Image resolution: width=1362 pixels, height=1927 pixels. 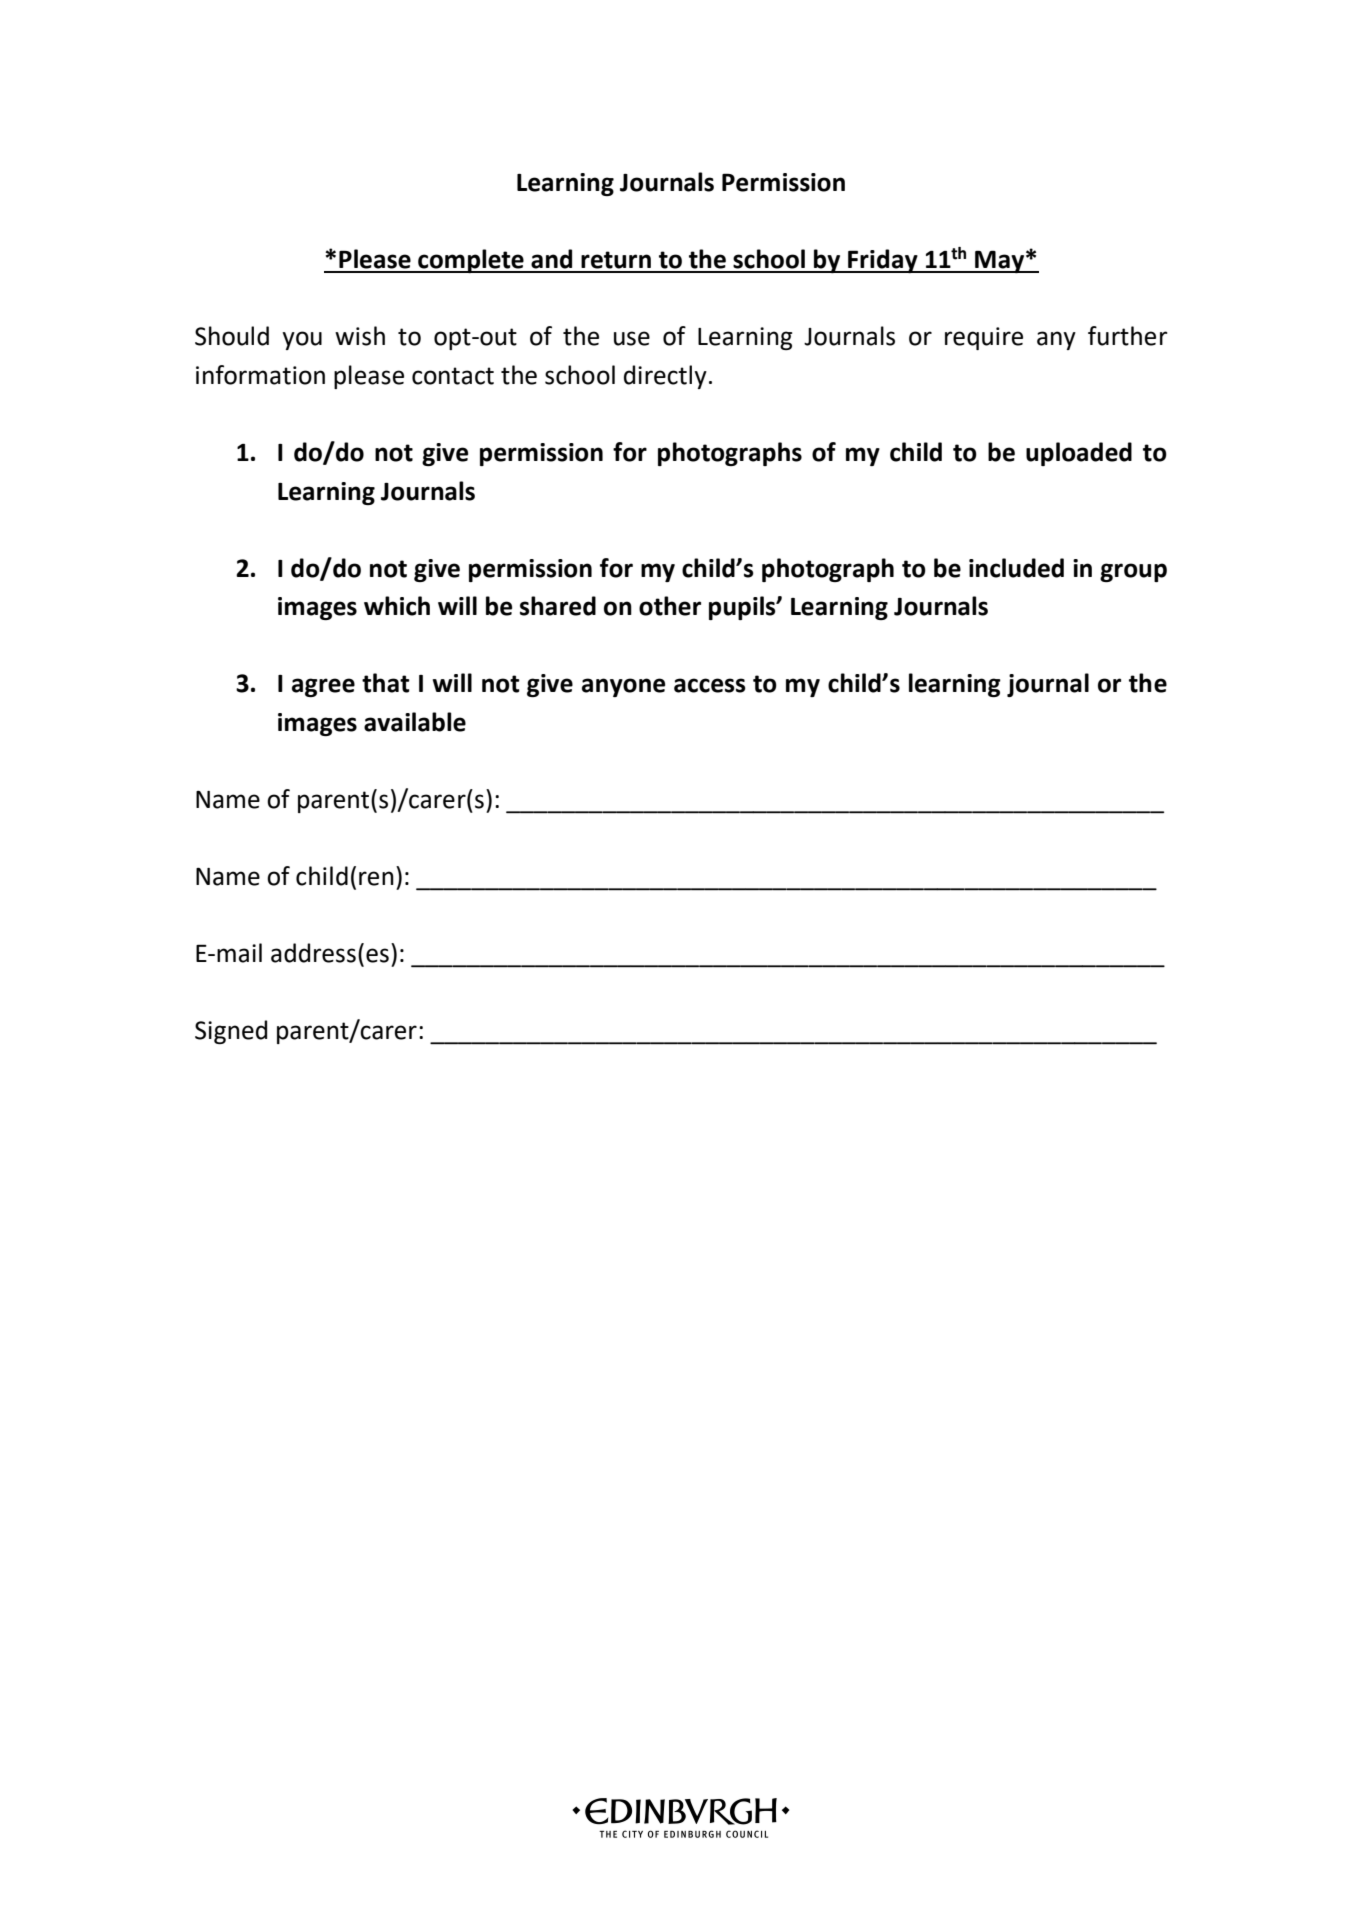 I want to click on available, so click(x=415, y=722).
